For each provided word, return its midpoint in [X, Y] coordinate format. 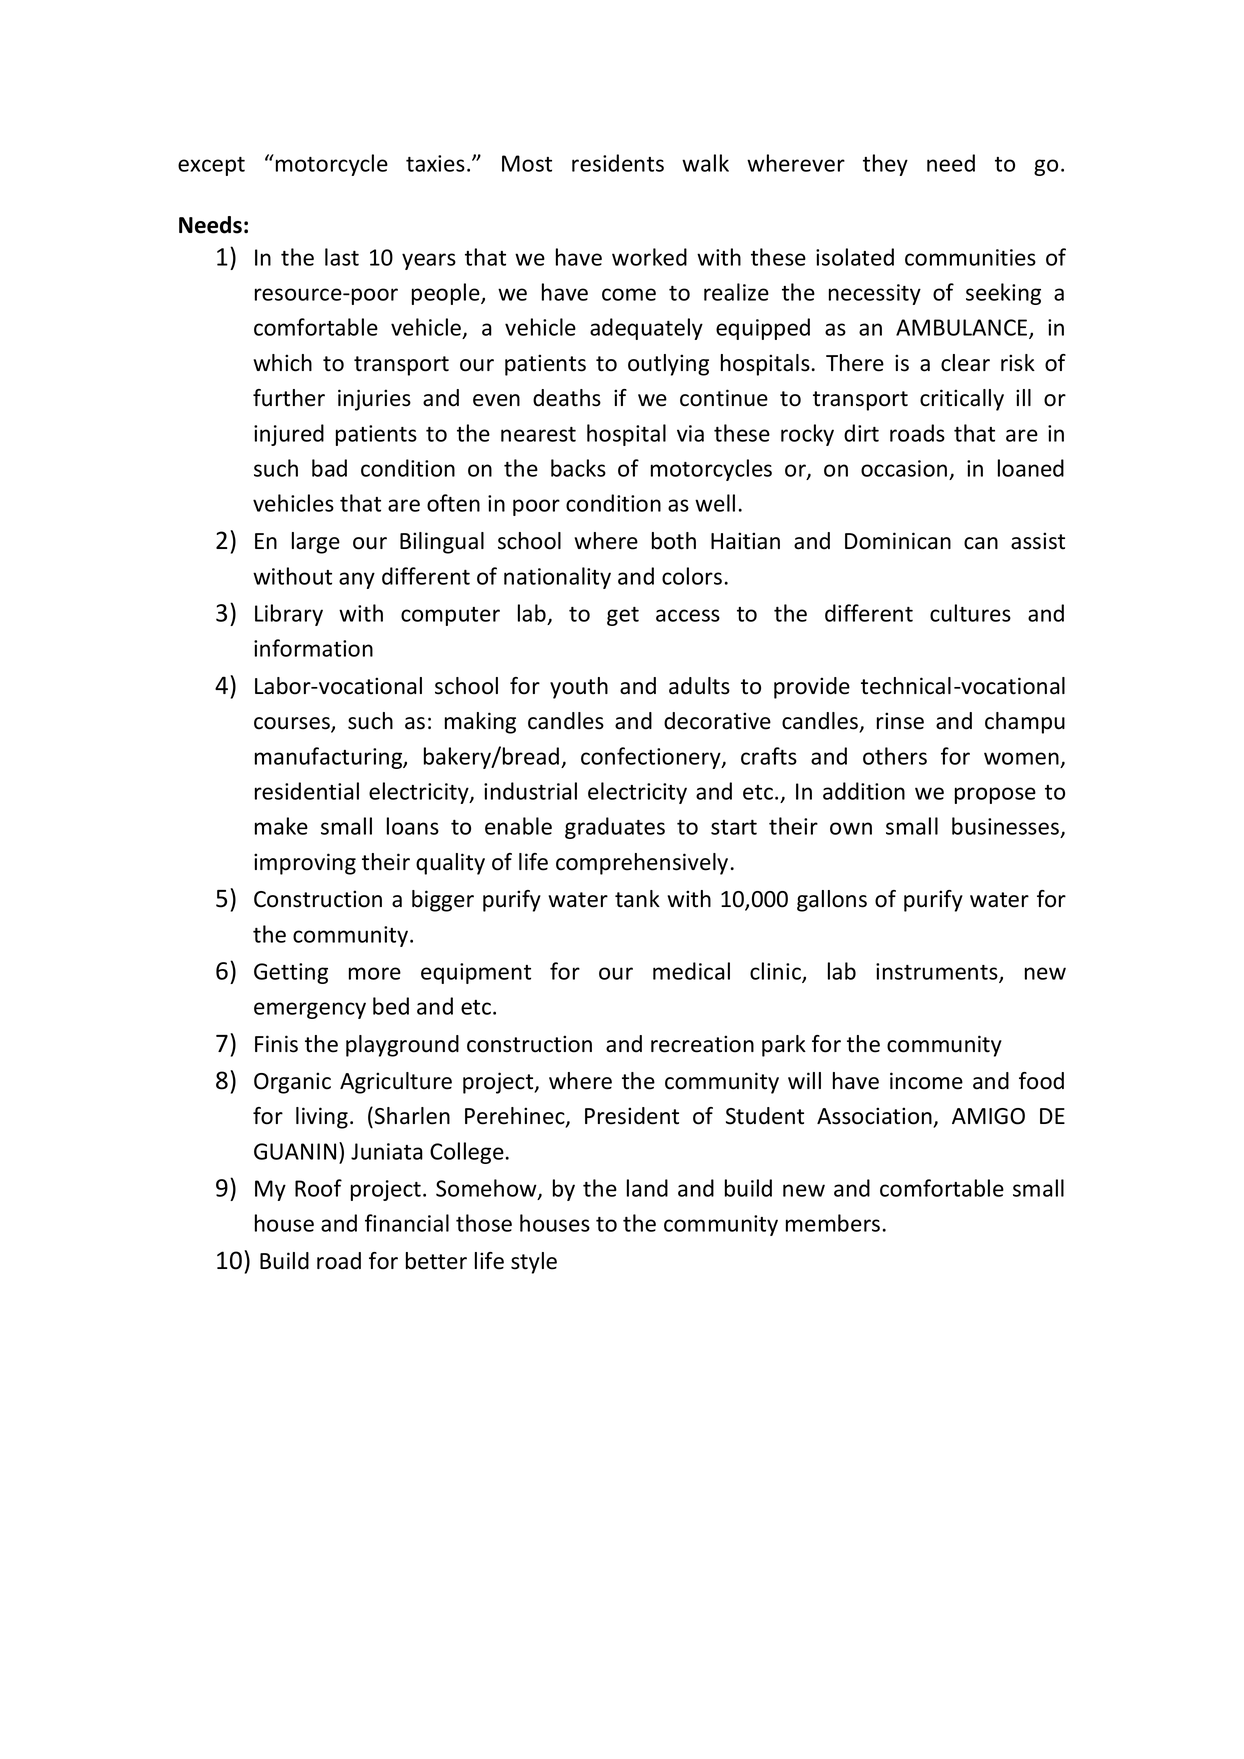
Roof [318, 1188]
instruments [938, 972]
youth [579, 688]
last [342, 257]
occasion [905, 470]
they [885, 165]
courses [293, 724]
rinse [900, 721]
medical [691, 971]
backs [578, 468]
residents [618, 163]
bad [329, 468]
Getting [291, 973]
